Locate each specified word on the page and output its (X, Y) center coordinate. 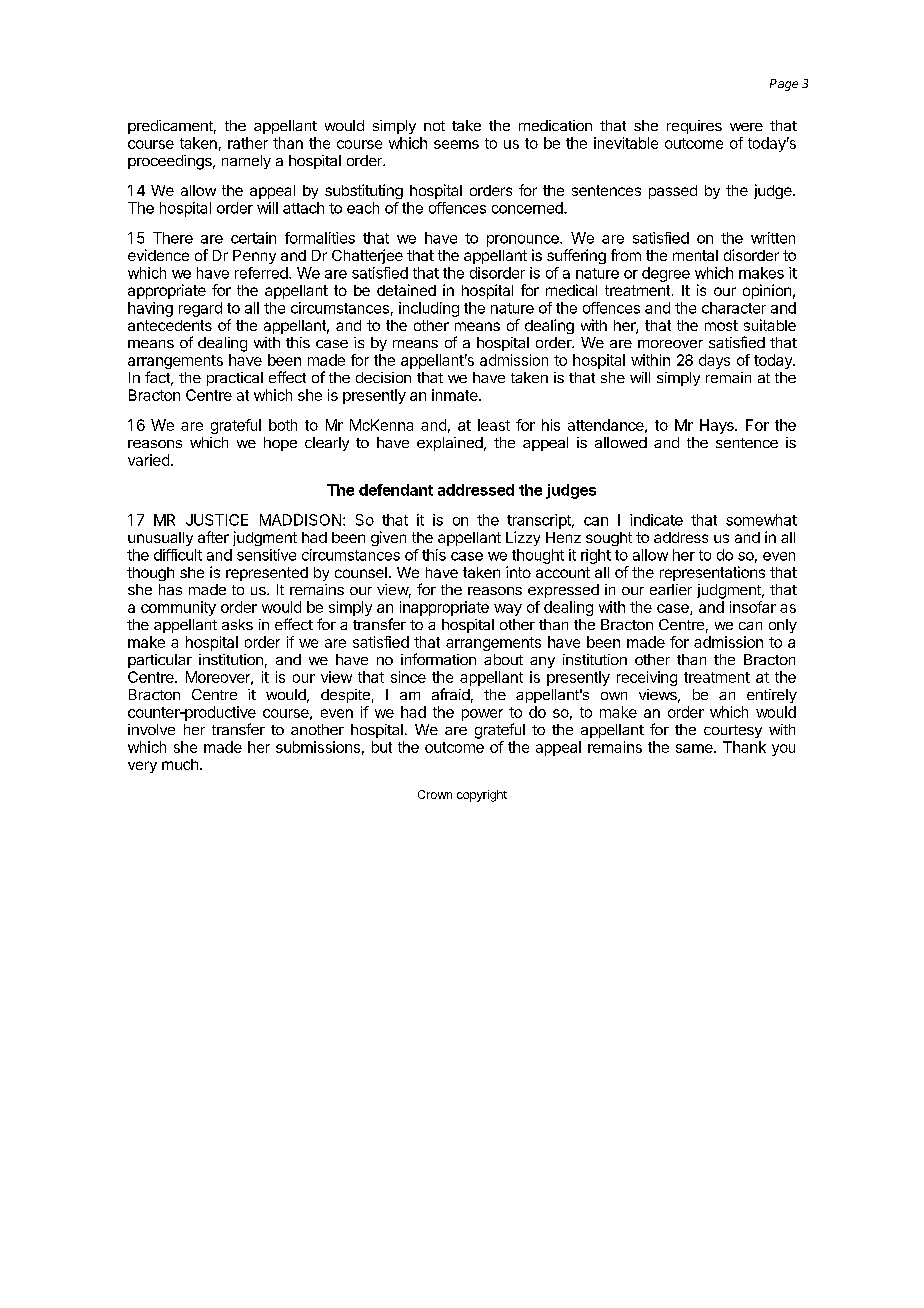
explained (450, 444)
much (180, 764)
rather (248, 143)
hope (280, 444)
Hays (718, 426)
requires (694, 127)
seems (456, 144)
